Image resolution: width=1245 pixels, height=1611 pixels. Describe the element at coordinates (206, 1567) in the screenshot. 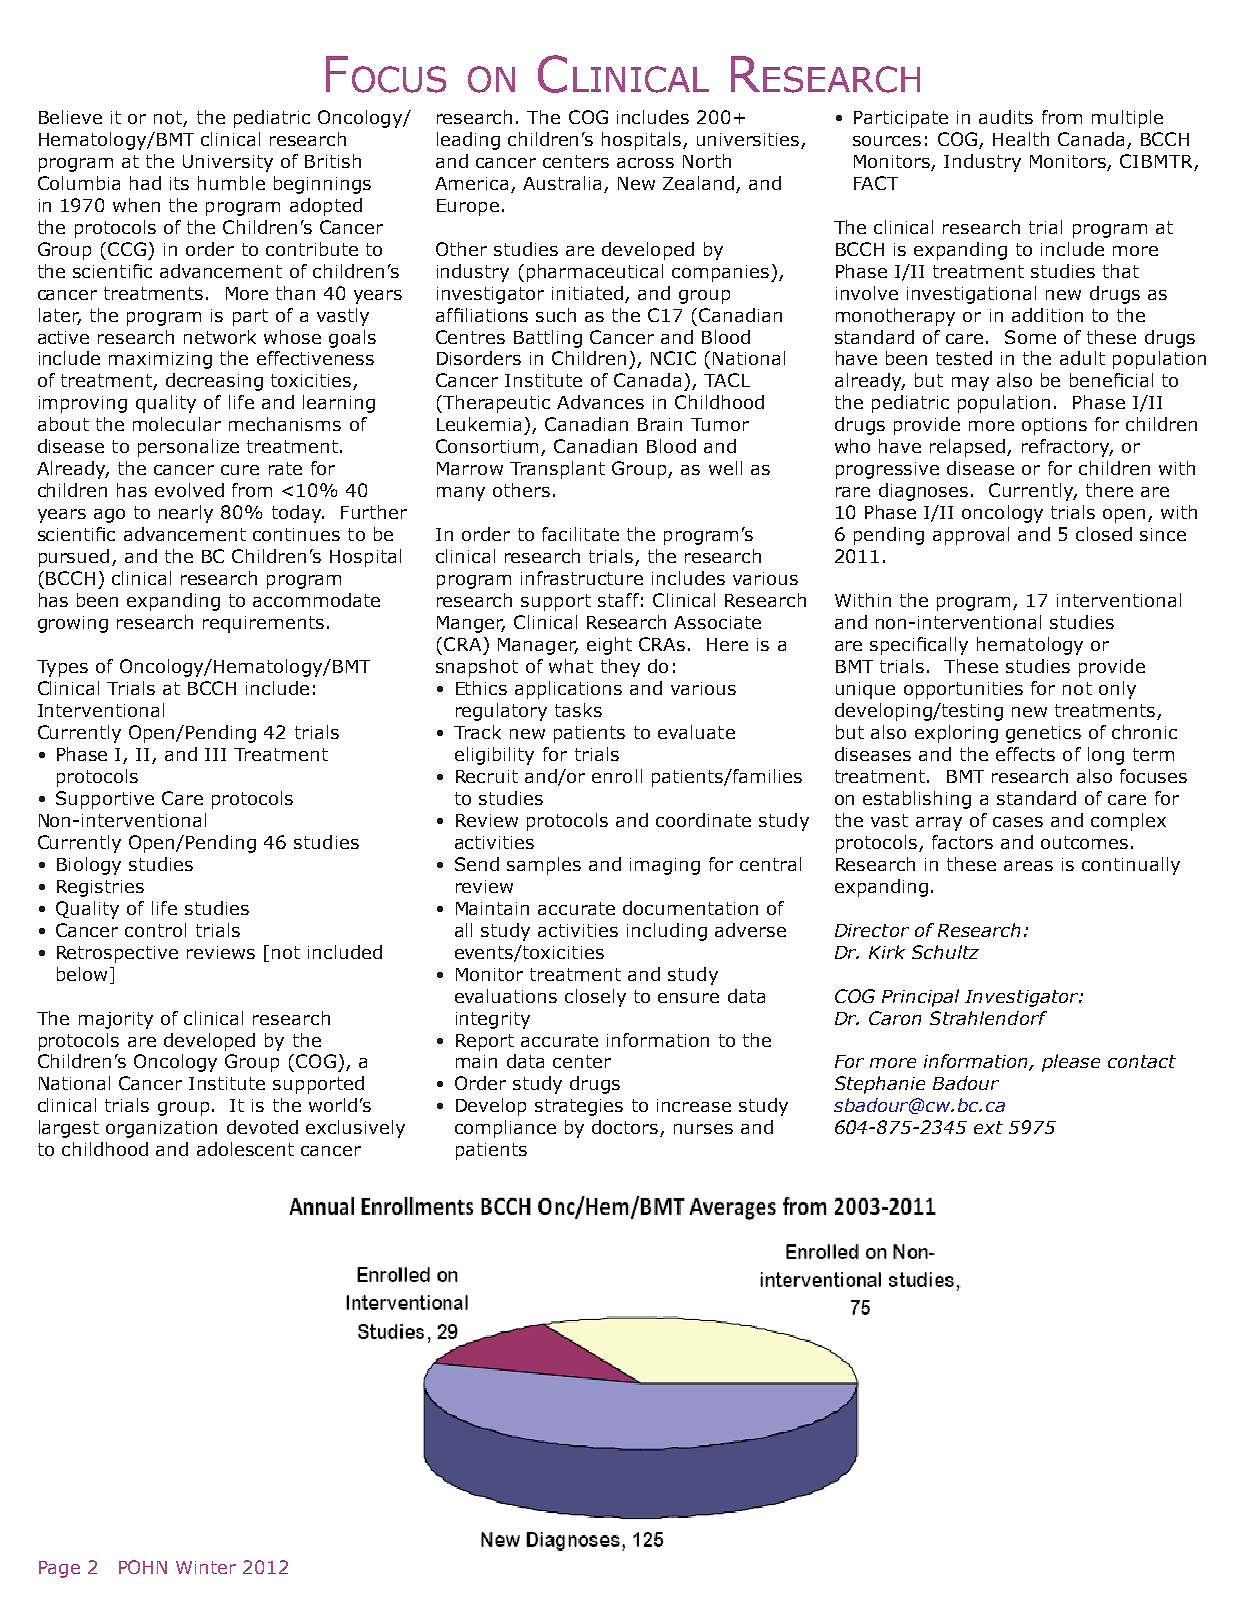

I see `Winter` at that location.
